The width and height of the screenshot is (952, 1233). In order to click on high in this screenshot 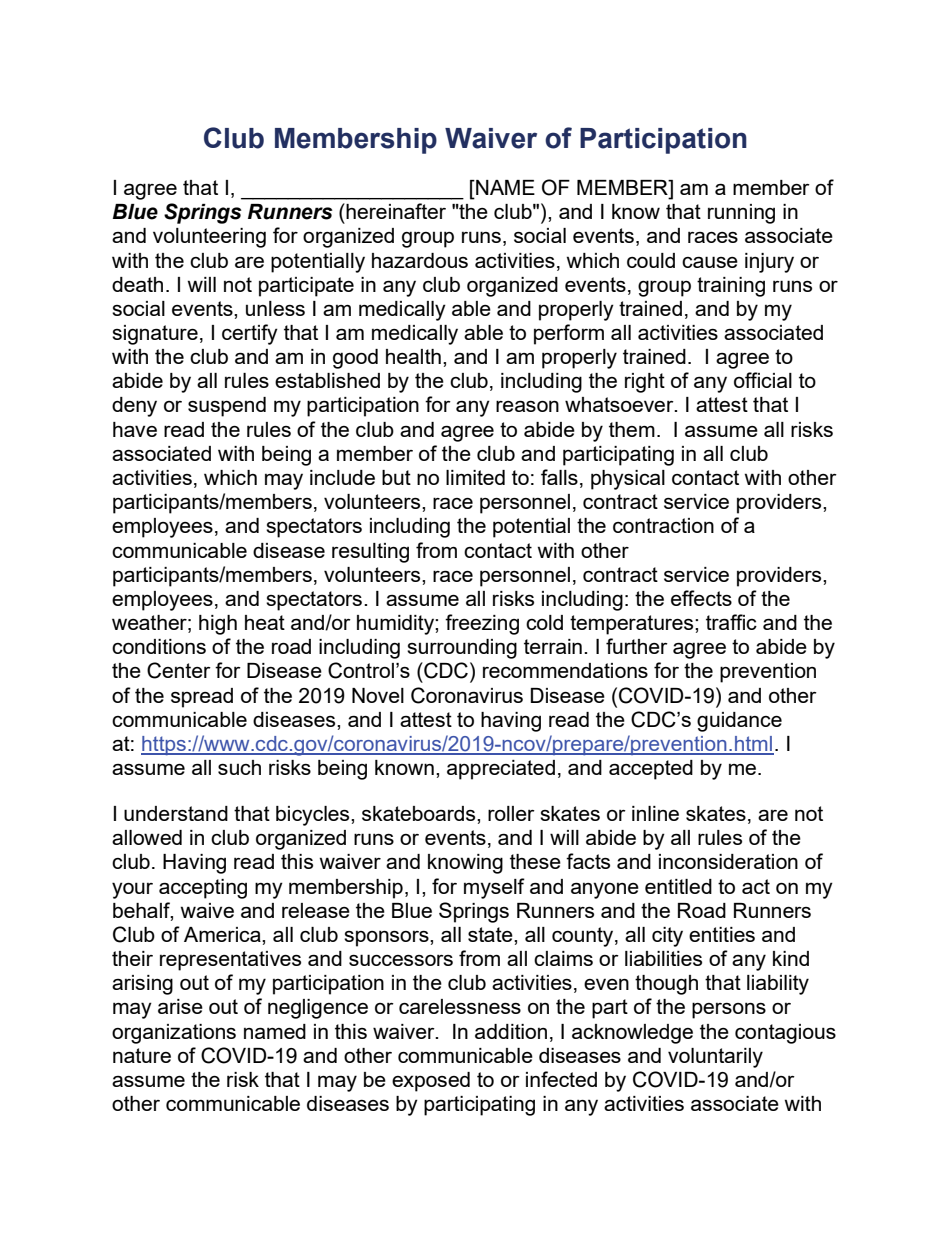, I will do `click(218, 625)`.
